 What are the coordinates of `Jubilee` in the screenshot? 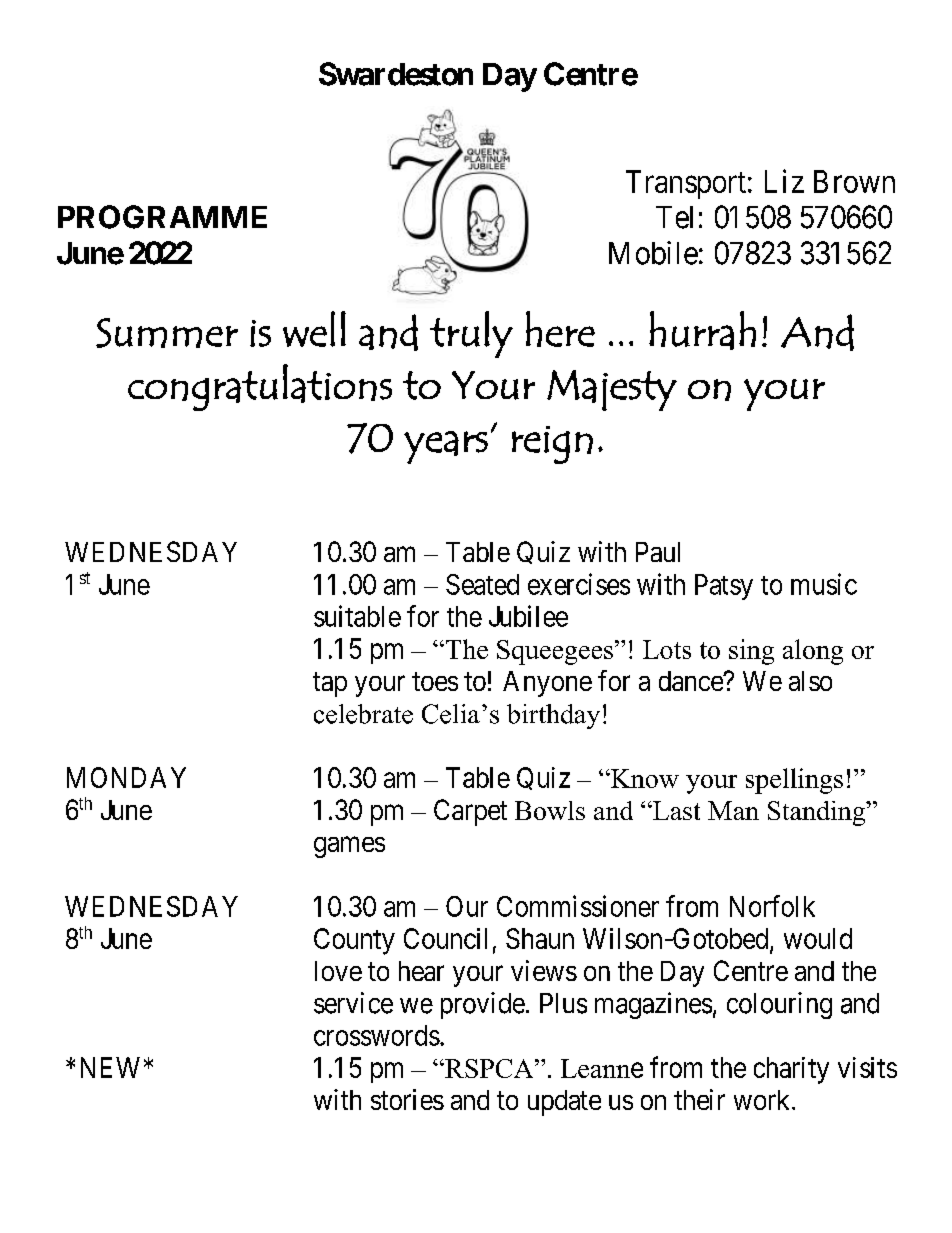 It's located at (528, 616).
